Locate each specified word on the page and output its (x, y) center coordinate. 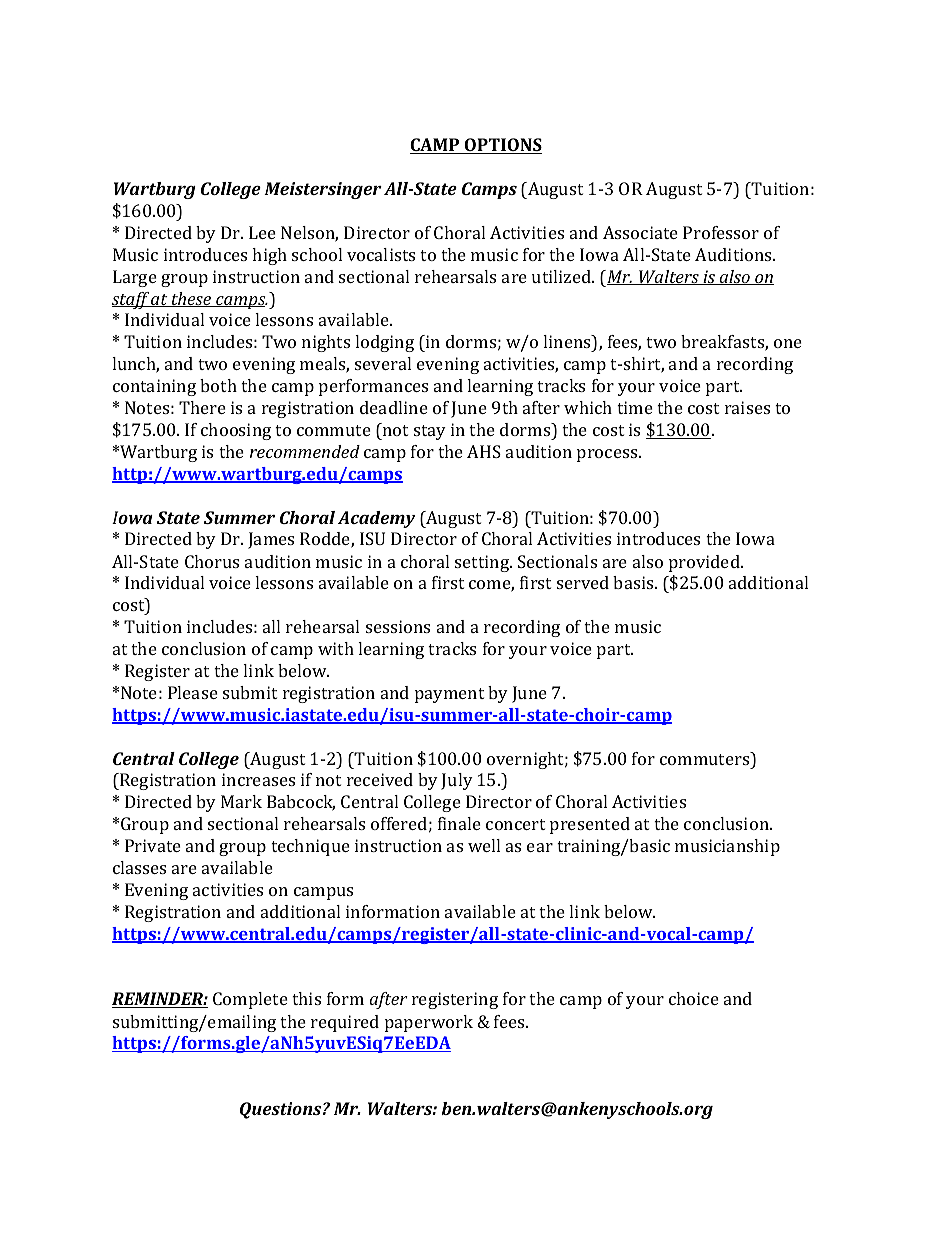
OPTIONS (502, 146)
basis (634, 582)
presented (590, 825)
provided (705, 563)
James (271, 540)
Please (193, 692)
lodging (384, 343)
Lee (262, 232)
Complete (250, 1000)
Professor (721, 232)
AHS (484, 451)
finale (459, 823)
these (191, 299)
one (788, 343)
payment (449, 695)
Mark (241, 801)
